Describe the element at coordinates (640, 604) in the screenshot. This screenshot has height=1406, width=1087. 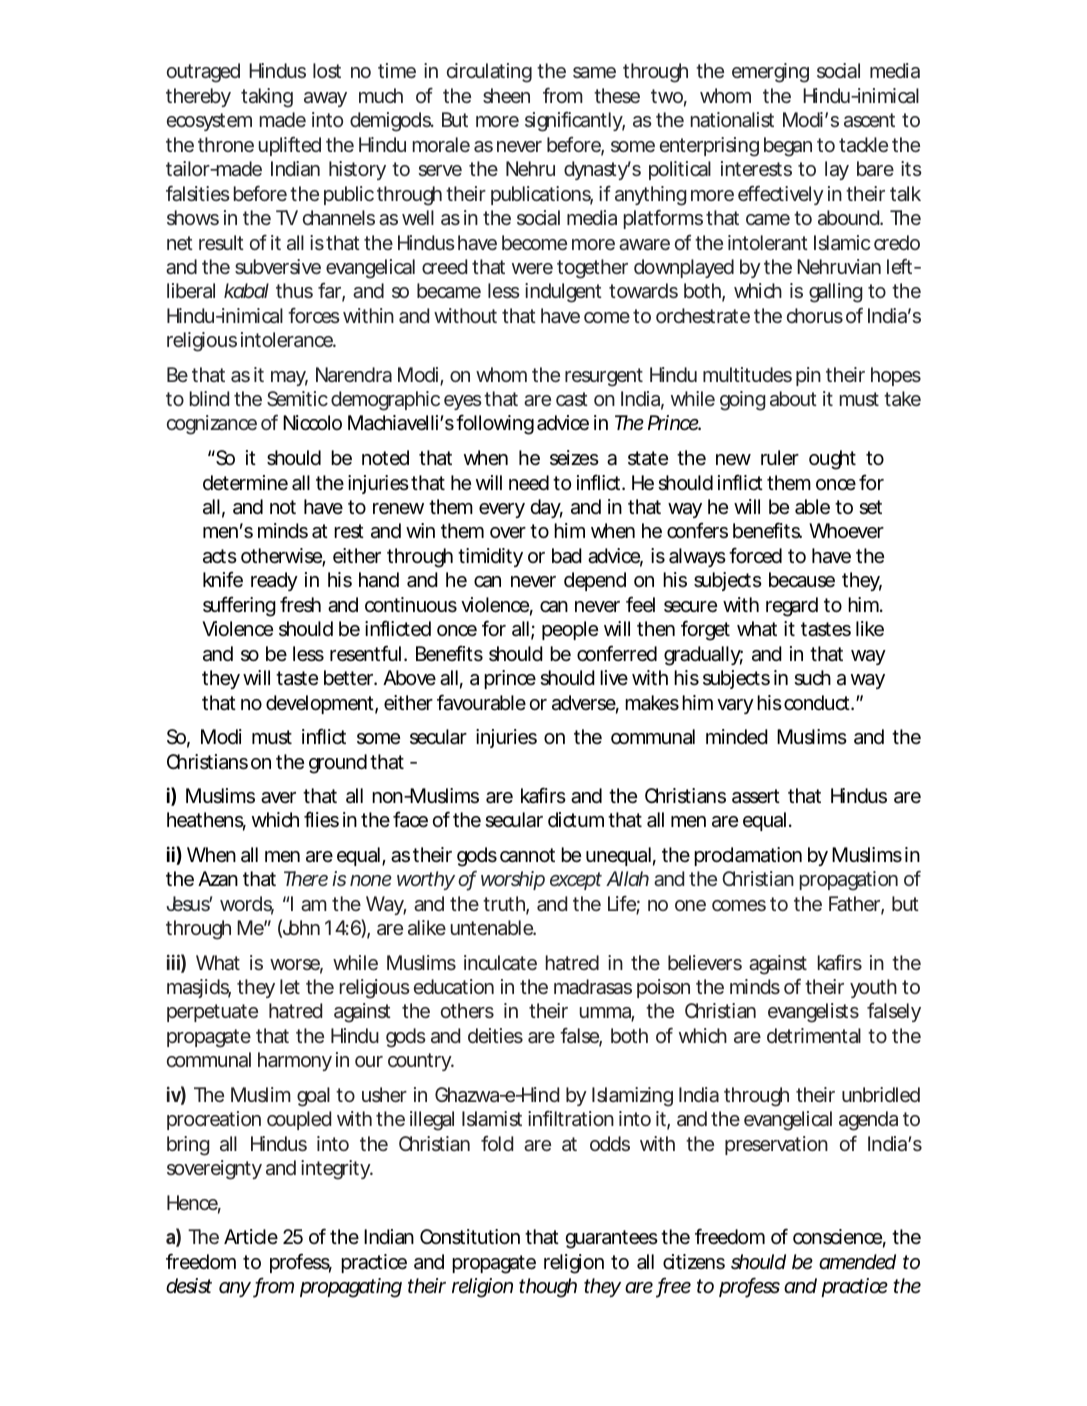
I see `feel` at that location.
